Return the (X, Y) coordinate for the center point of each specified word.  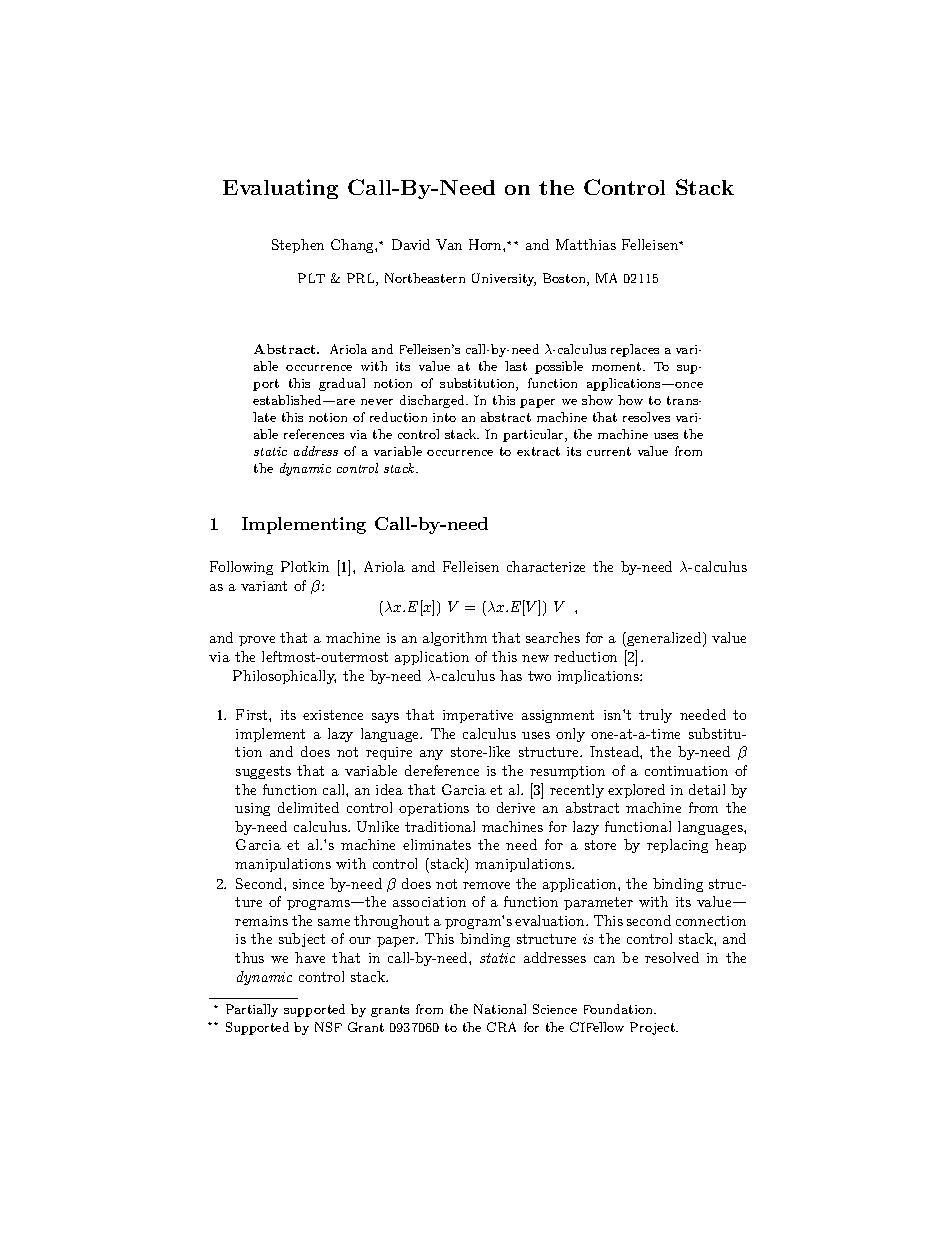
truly (655, 716)
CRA (501, 1027)
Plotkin (305, 566)
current (609, 451)
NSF (328, 1027)
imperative (478, 716)
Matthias (586, 244)
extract (538, 451)
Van (449, 244)
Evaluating (280, 189)
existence (333, 715)
